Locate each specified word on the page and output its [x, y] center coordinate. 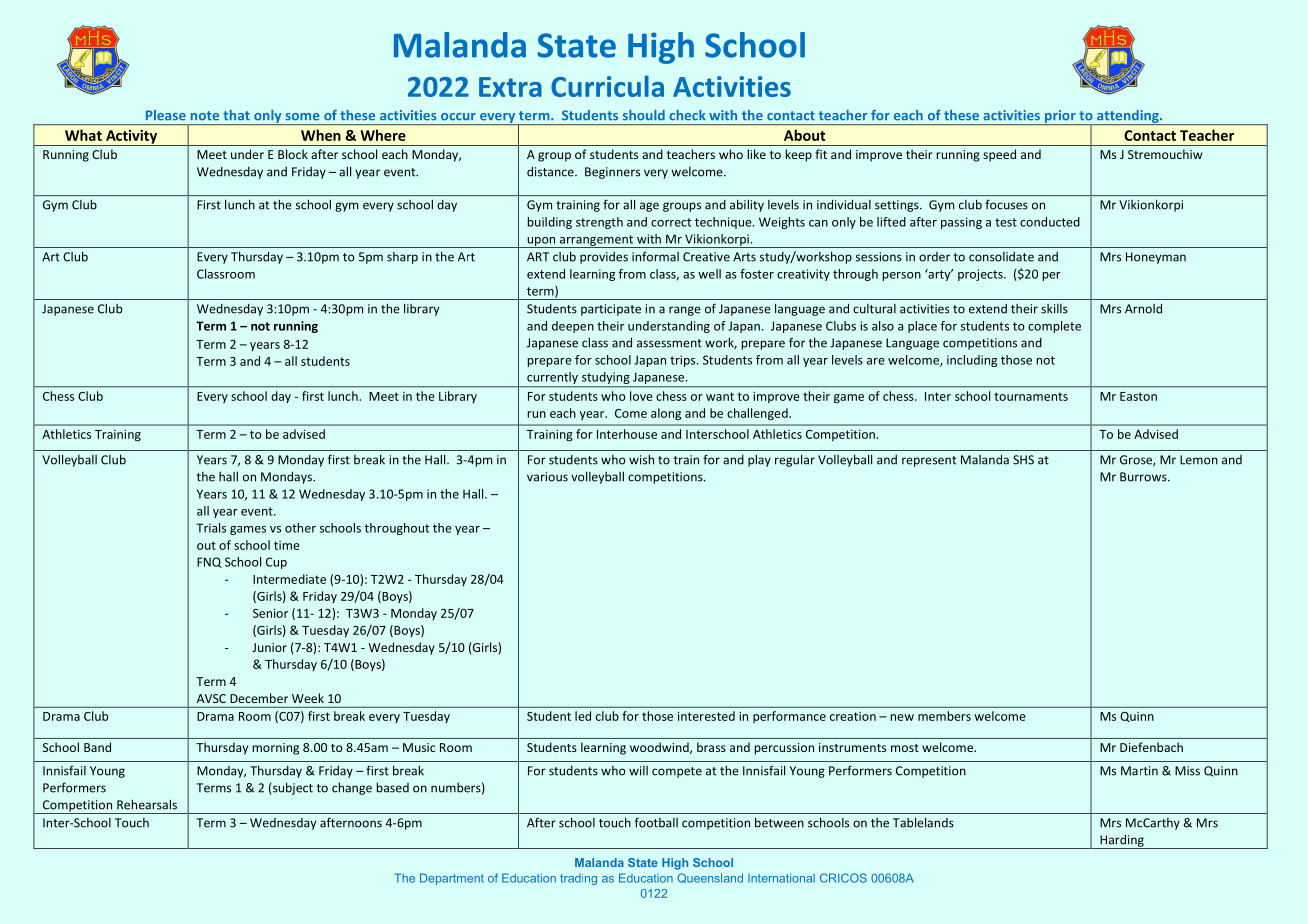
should [644, 115]
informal [655, 256]
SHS [1023, 460]
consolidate [1001, 257]
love [641, 396]
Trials [211, 528]
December [259, 698]
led [583, 716]
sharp [402, 258]
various [547, 477]
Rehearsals [147, 805]
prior [1060, 117]
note [205, 116]
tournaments [1031, 396]
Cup [276, 563]
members [944, 716]
